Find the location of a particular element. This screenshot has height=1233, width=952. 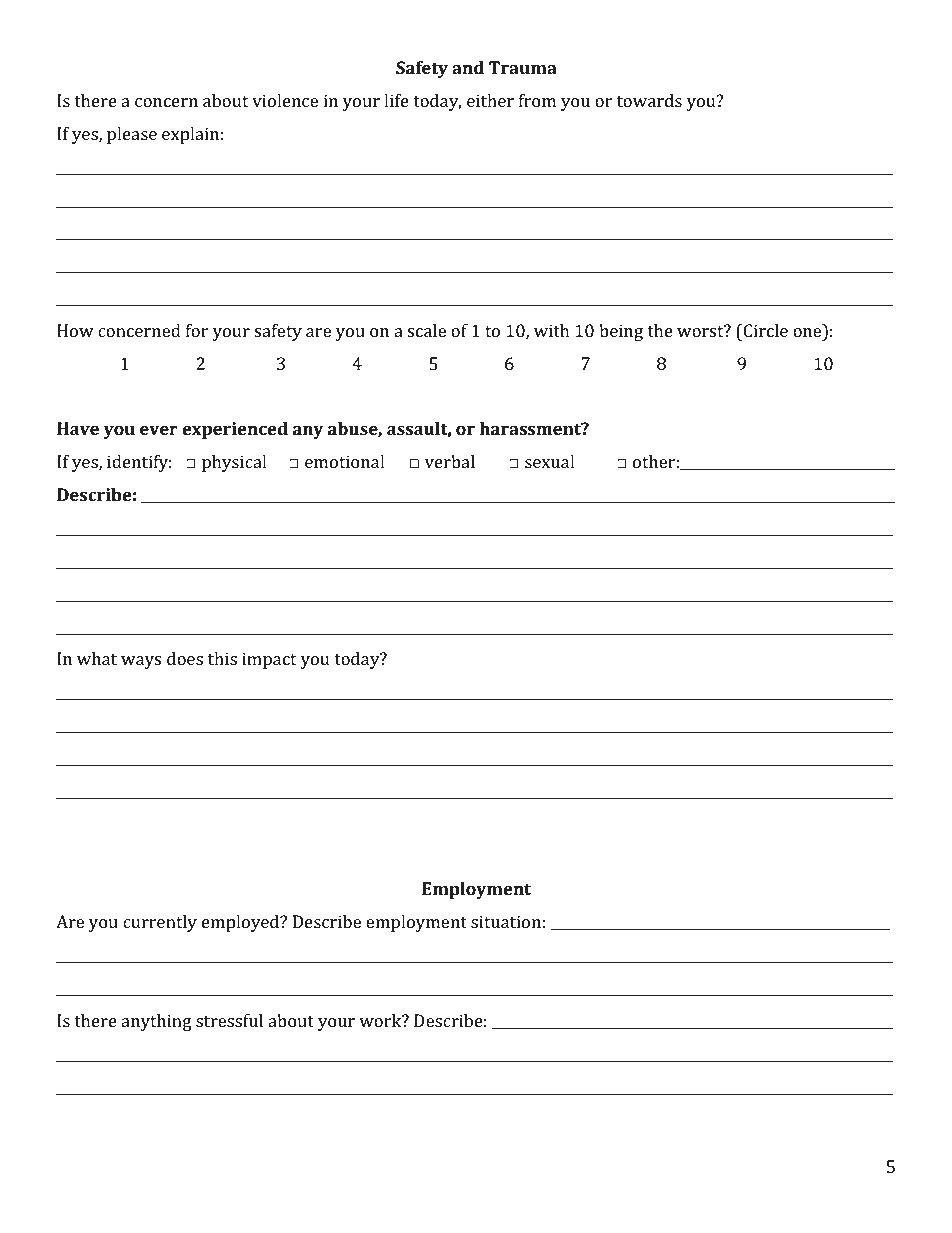

sexual is located at coordinates (550, 461).
